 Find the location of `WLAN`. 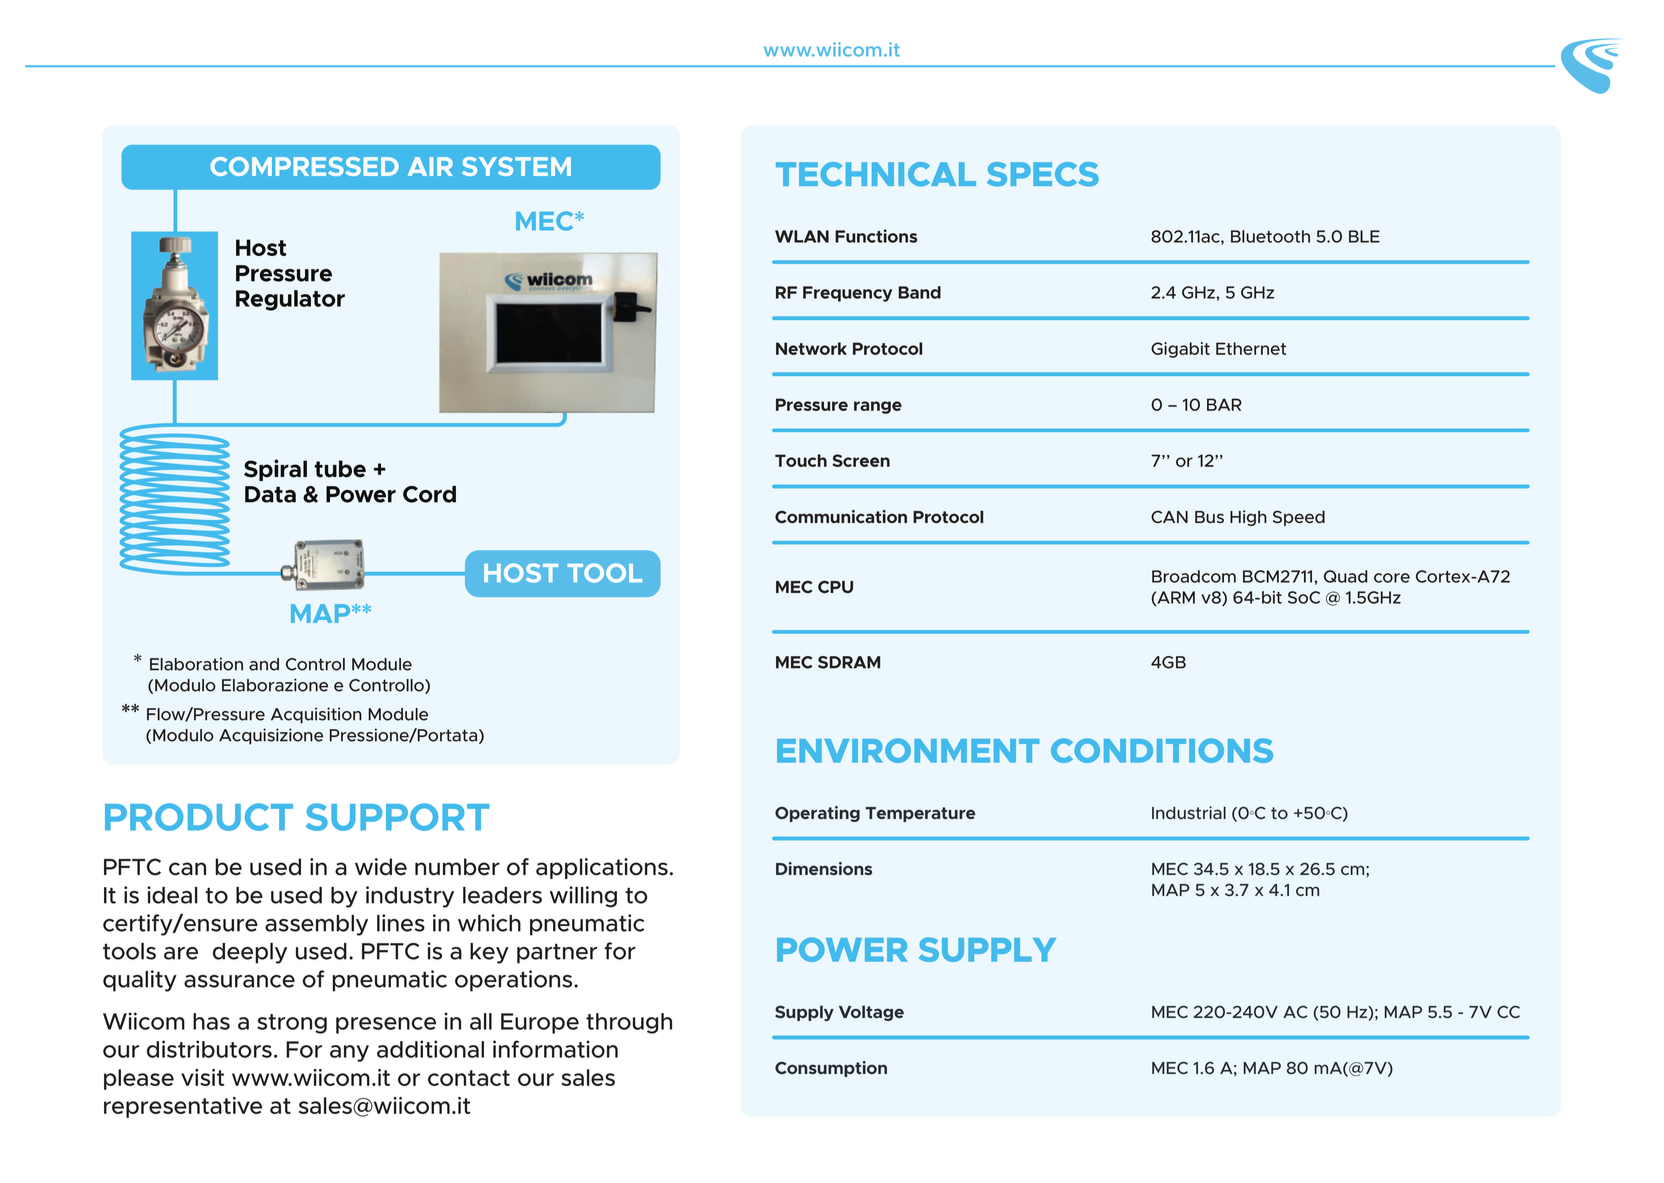

WLAN is located at coordinates (802, 236).
